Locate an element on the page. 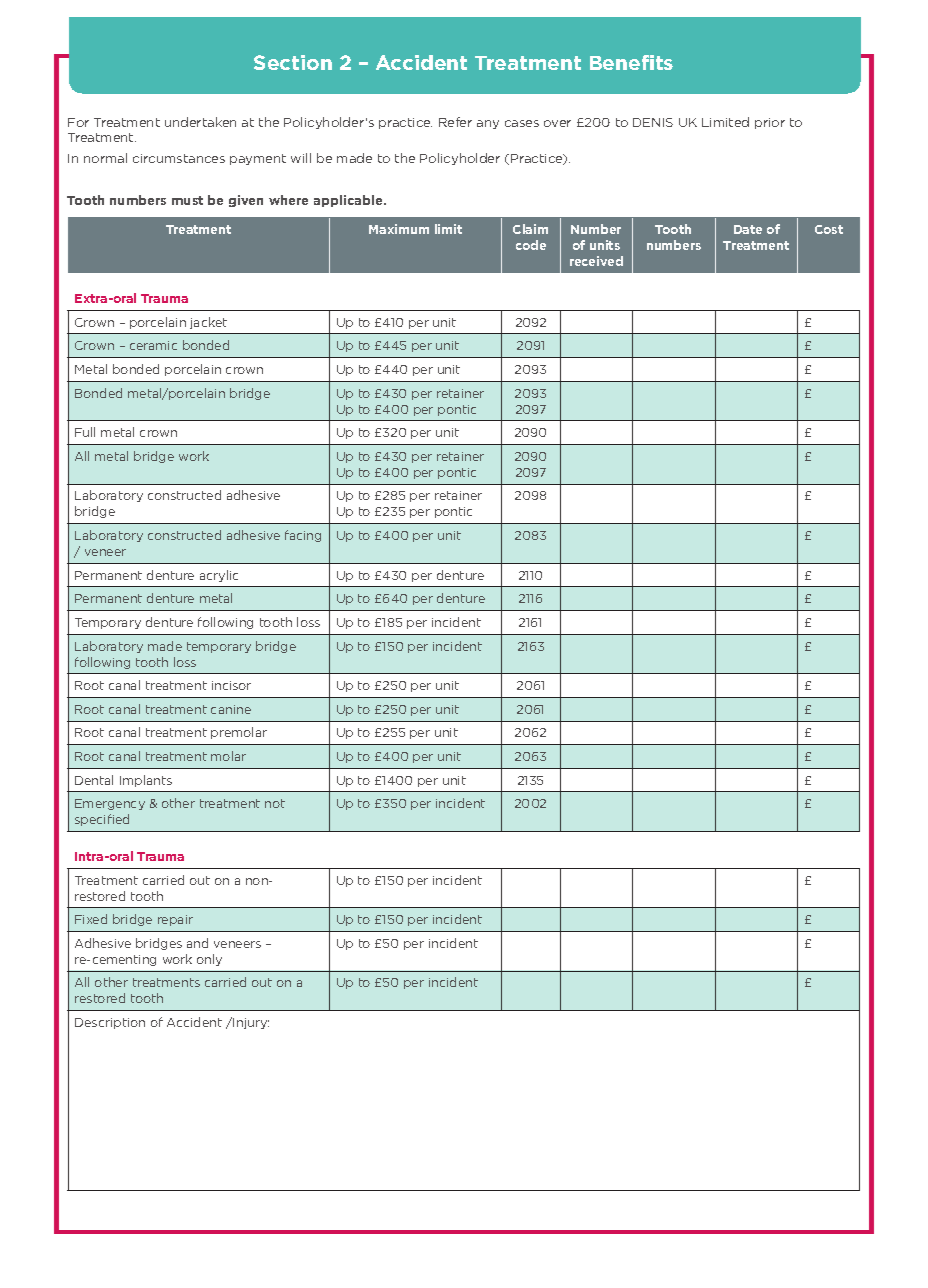 This document has width=928, height=1288. acrylic is located at coordinates (219, 576).
